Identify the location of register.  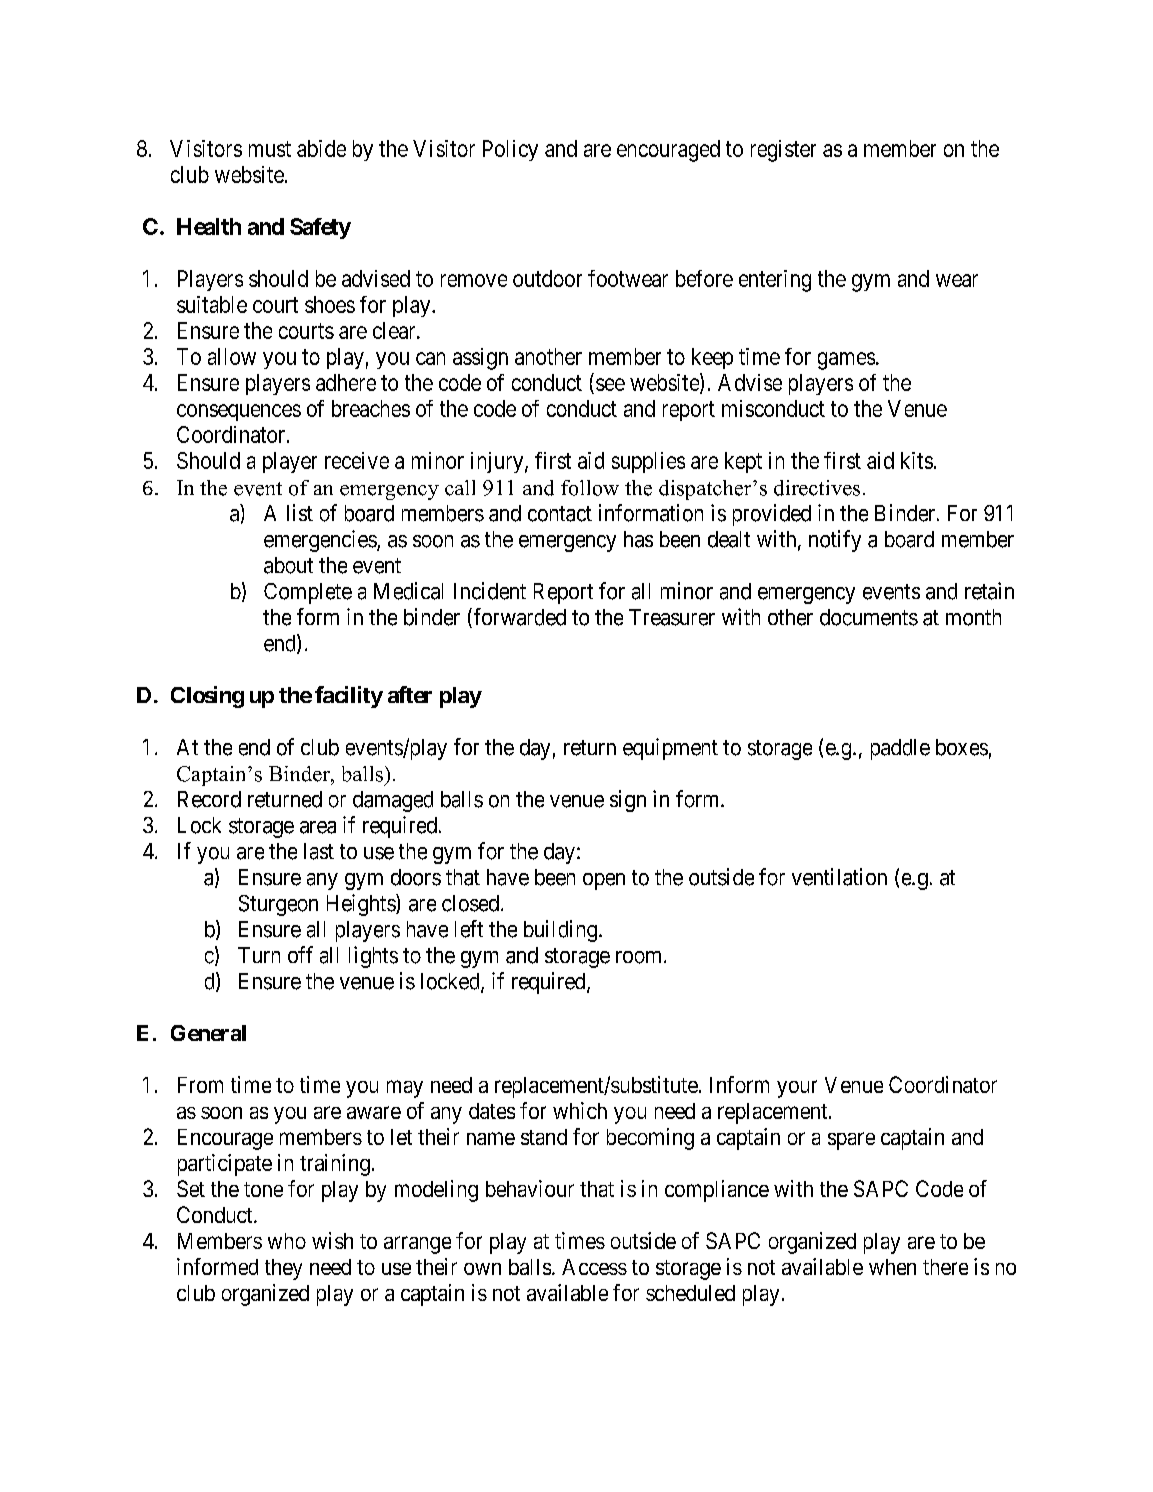
(783, 151).
